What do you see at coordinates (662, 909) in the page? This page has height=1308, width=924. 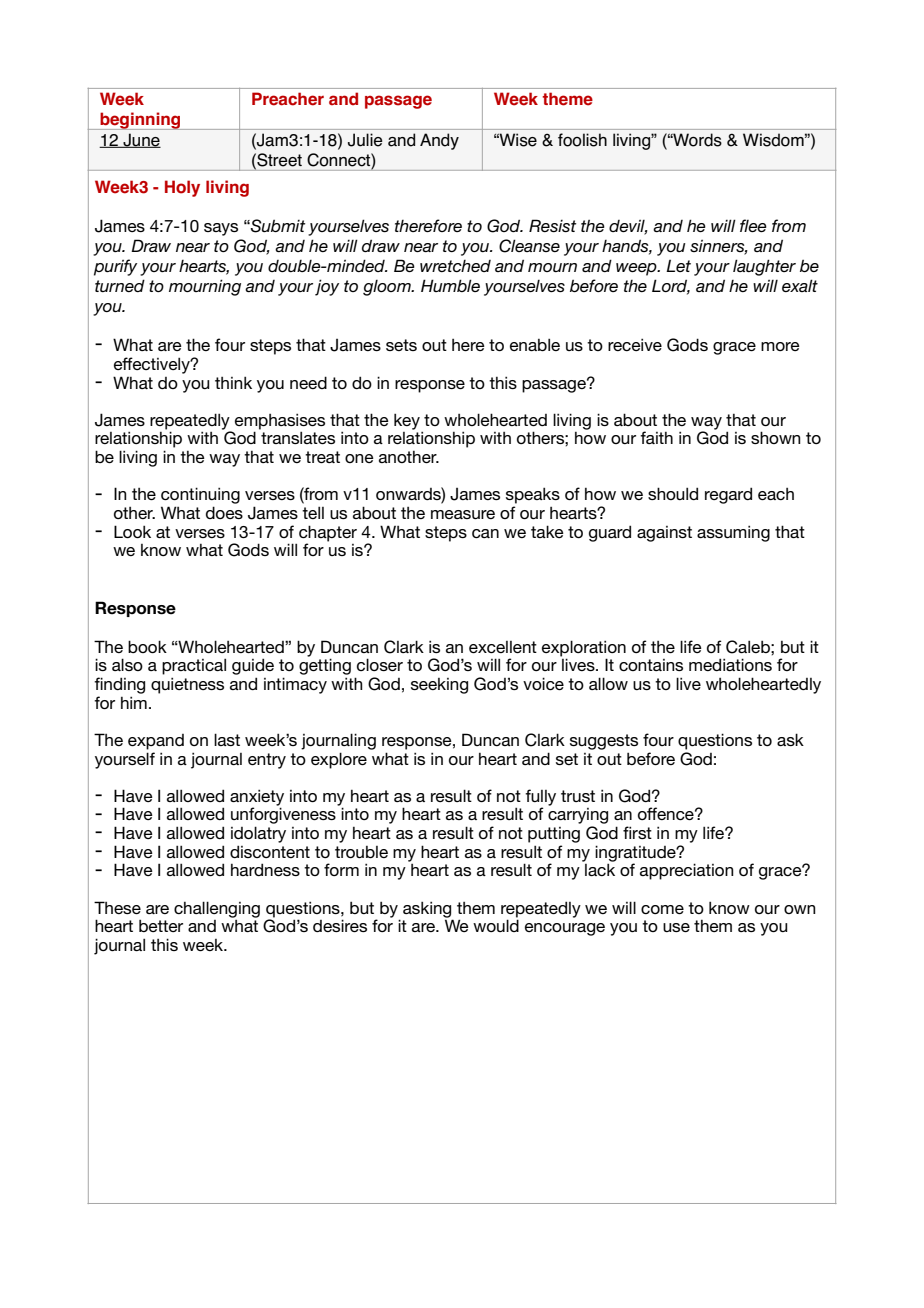 I see `come` at bounding box center [662, 909].
